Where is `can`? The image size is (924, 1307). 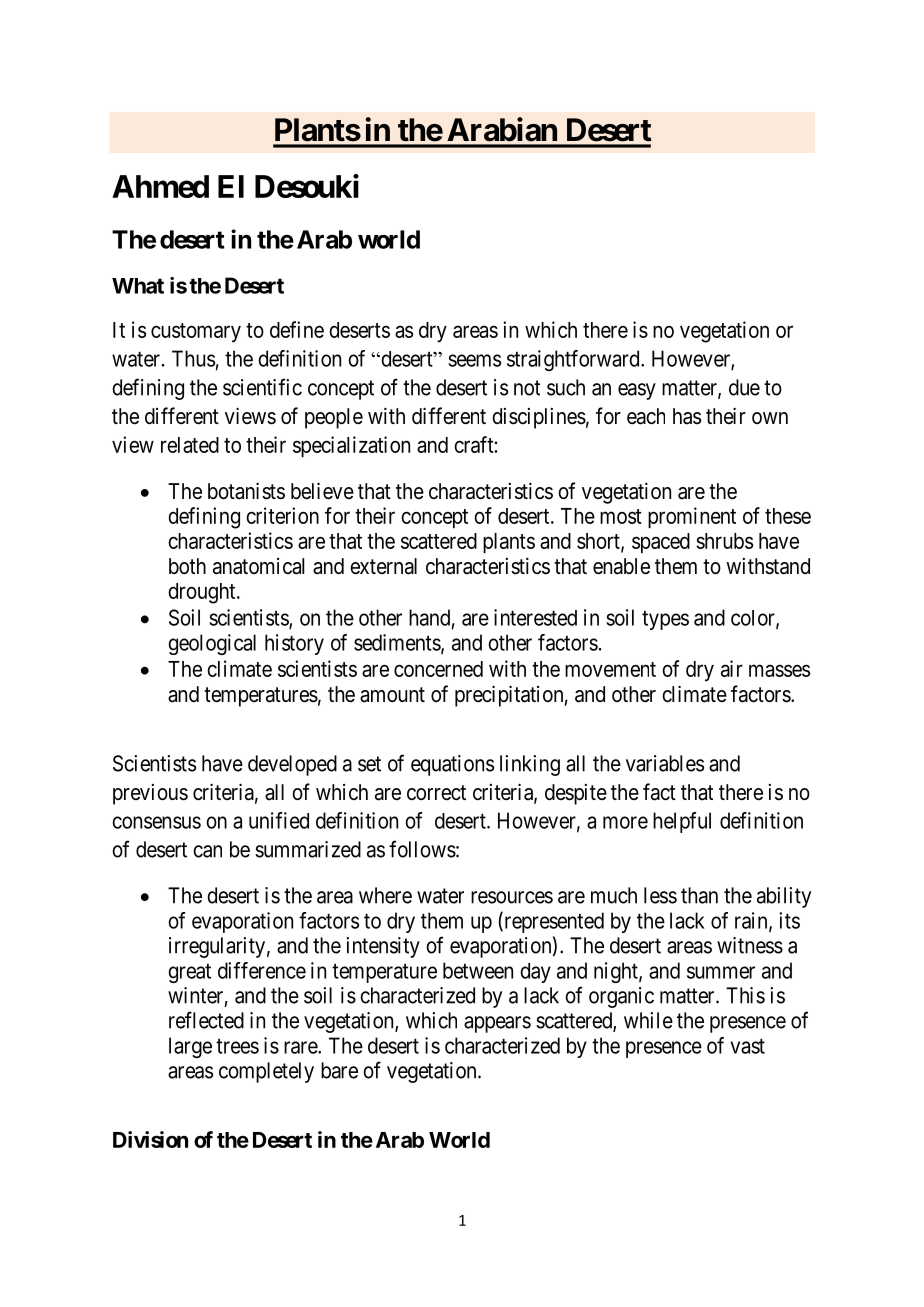
can is located at coordinates (207, 851).
